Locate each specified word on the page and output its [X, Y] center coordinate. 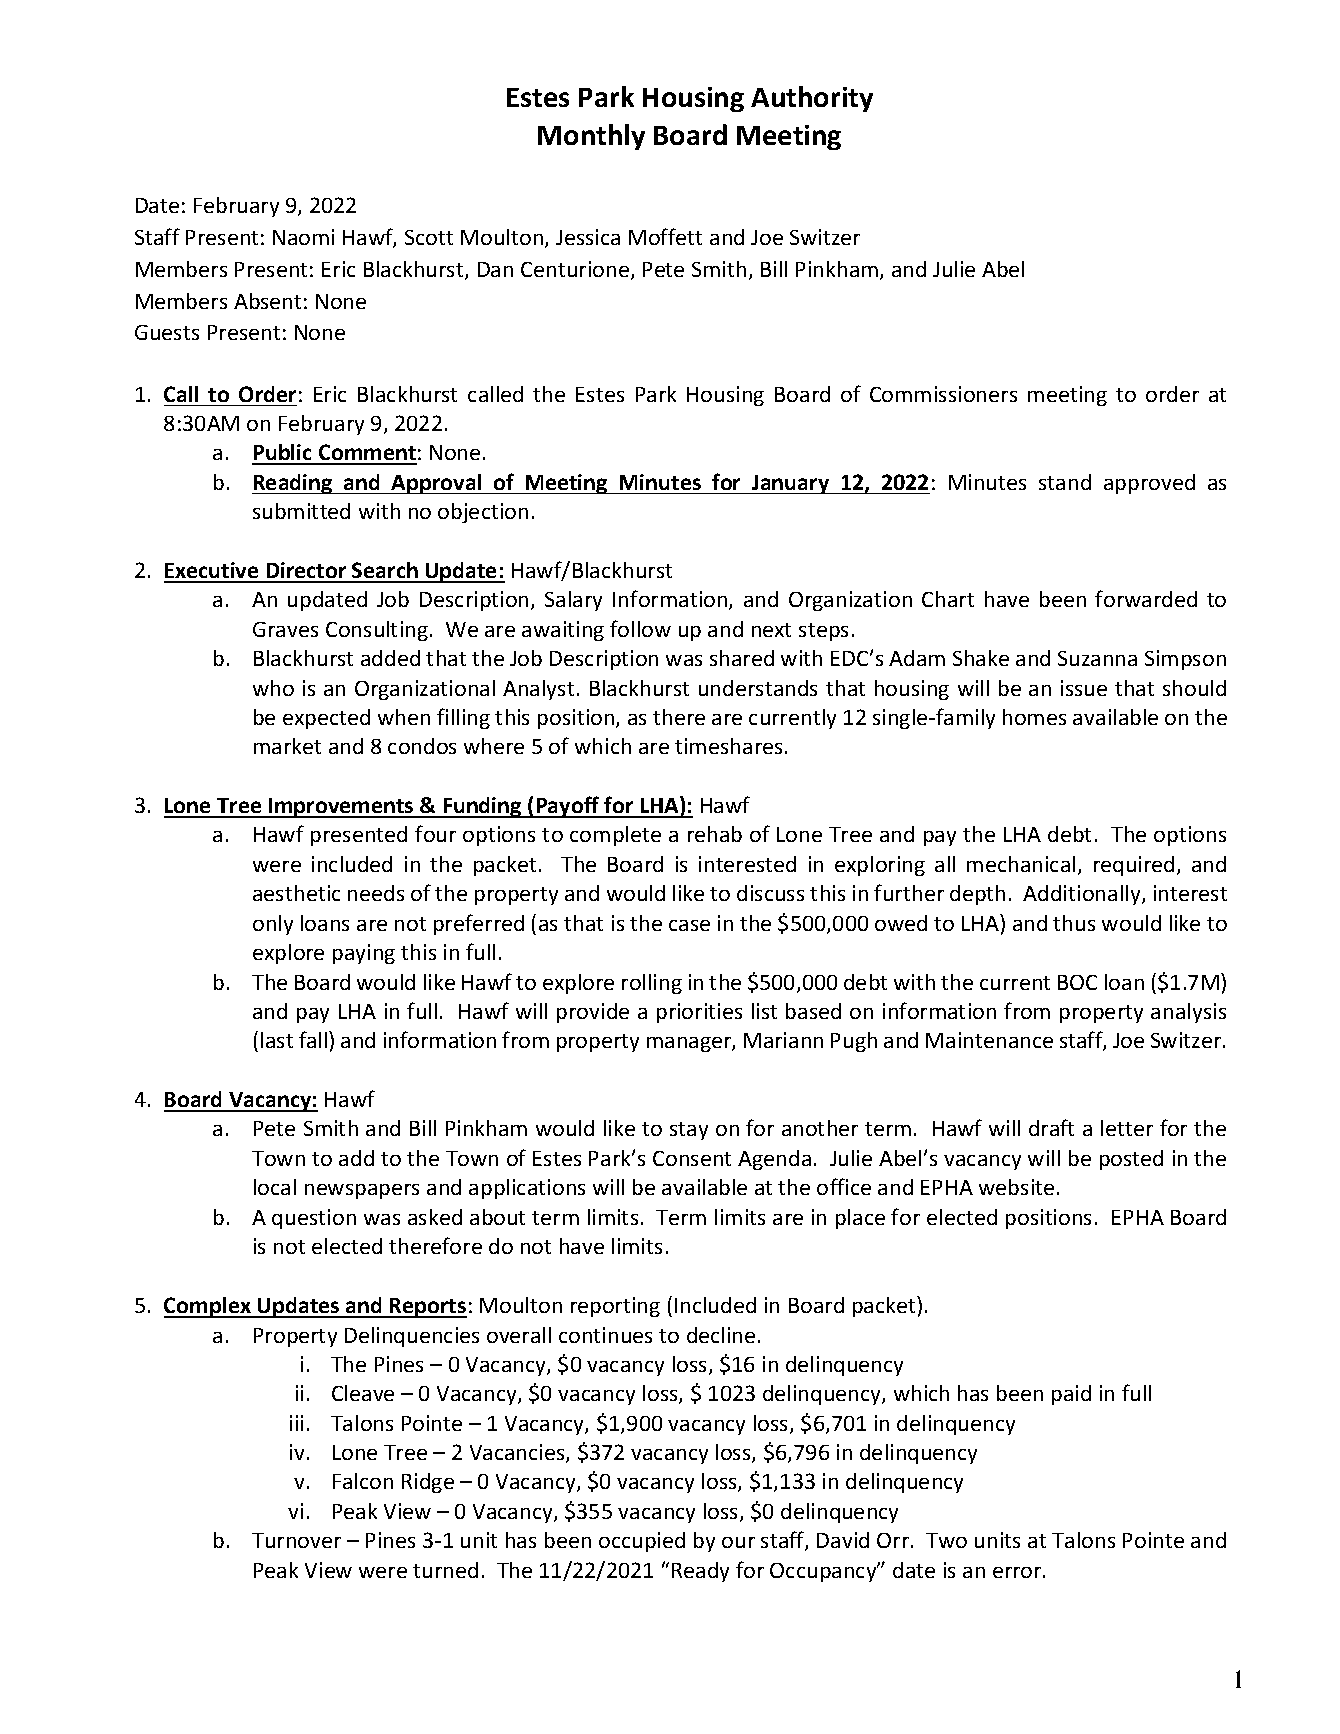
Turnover [296, 1540]
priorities [699, 1013]
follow [640, 628]
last [277, 1040]
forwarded [1146, 598]
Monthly [591, 137]
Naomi [303, 237]
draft [1051, 1127]
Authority [812, 99]
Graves [285, 629]
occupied [642, 1542]
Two [946, 1540]
